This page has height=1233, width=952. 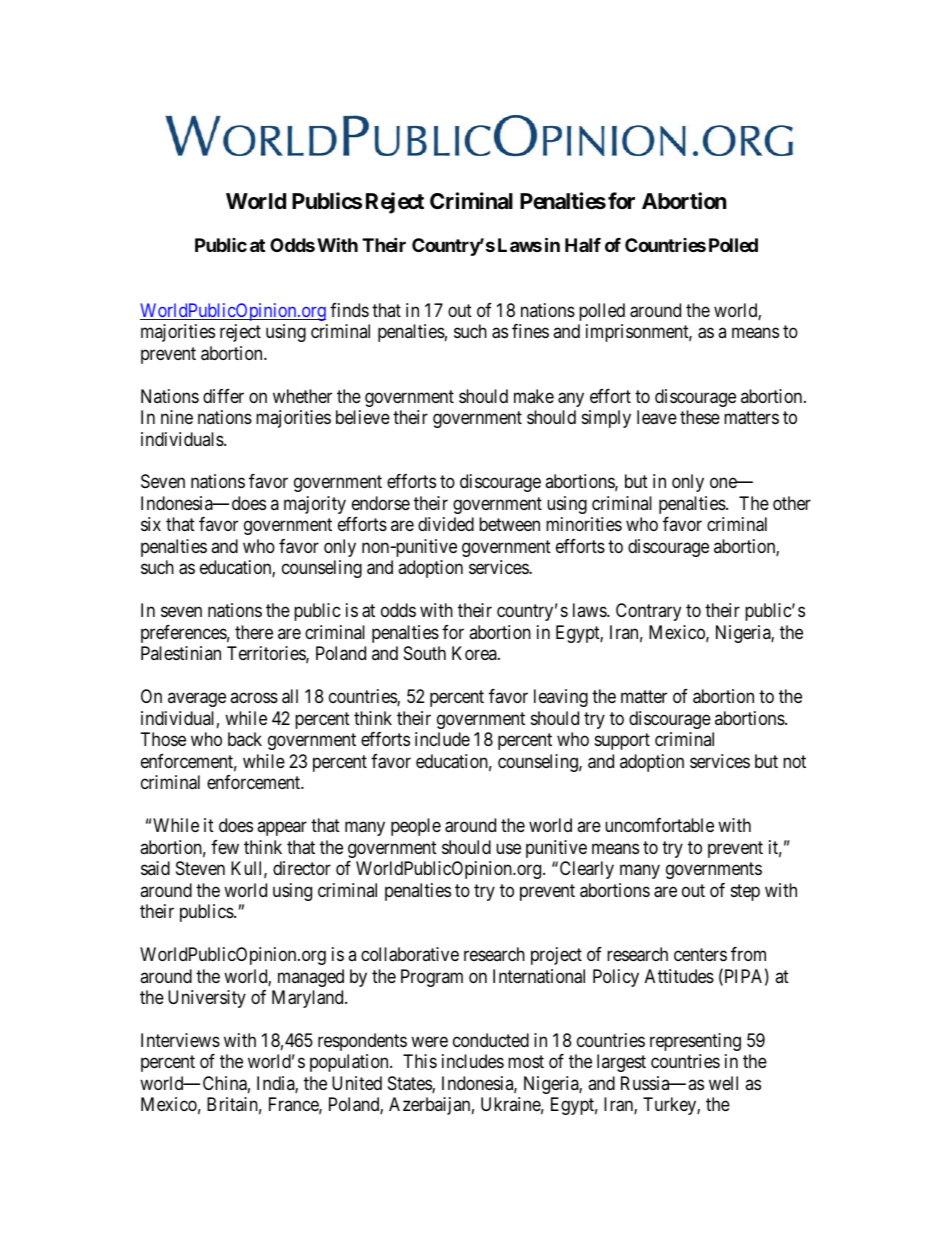 I want to click on appear, so click(x=282, y=829).
